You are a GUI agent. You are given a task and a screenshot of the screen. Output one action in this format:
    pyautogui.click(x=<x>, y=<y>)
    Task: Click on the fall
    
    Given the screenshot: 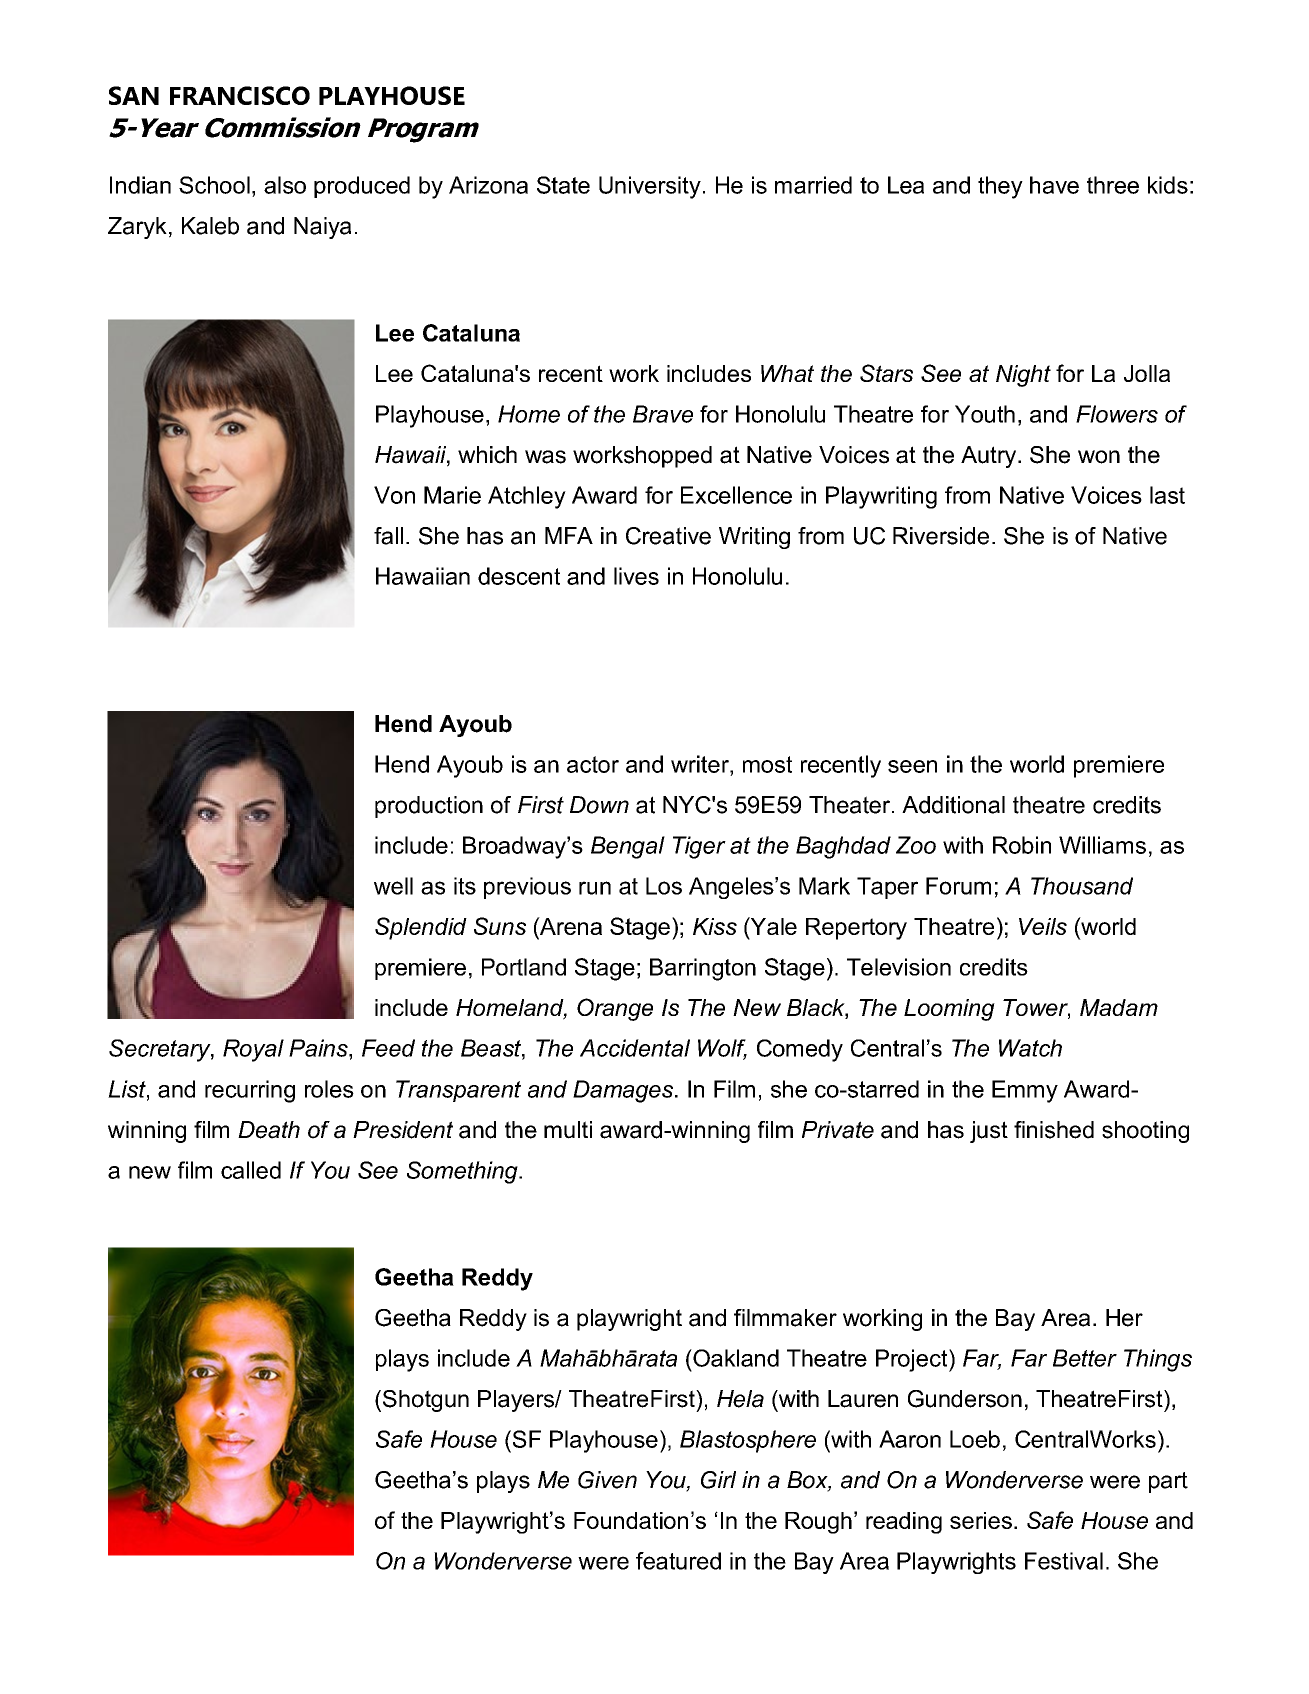 What is the action you would take?
    pyautogui.click(x=388, y=536)
